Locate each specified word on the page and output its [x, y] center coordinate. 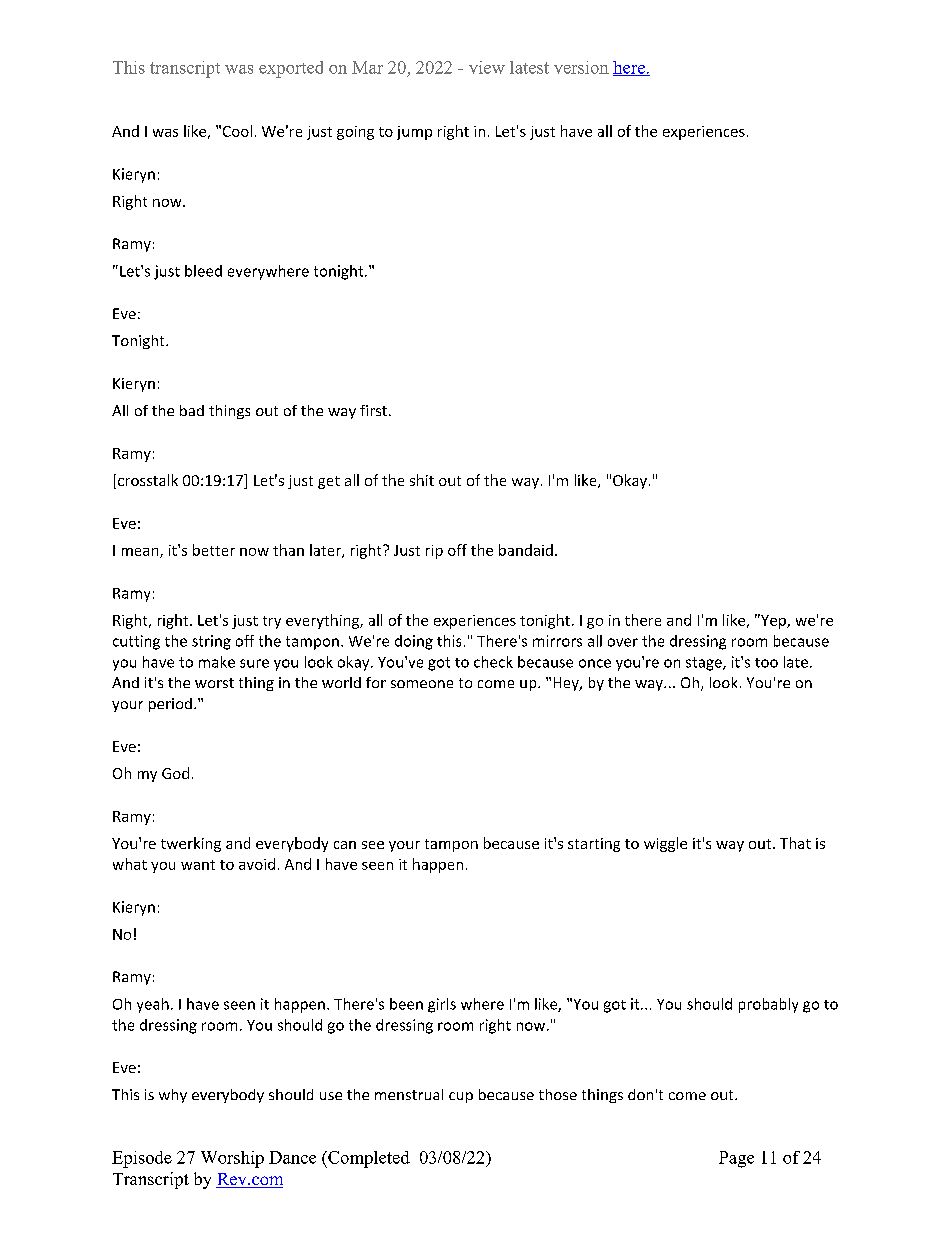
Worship [232, 1159]
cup [461, 1097]
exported [291, 69]
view [487, 67]
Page [736, 1159]
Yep [773, 621]
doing [414, 642]
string [211, 642]
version [581, 67]
